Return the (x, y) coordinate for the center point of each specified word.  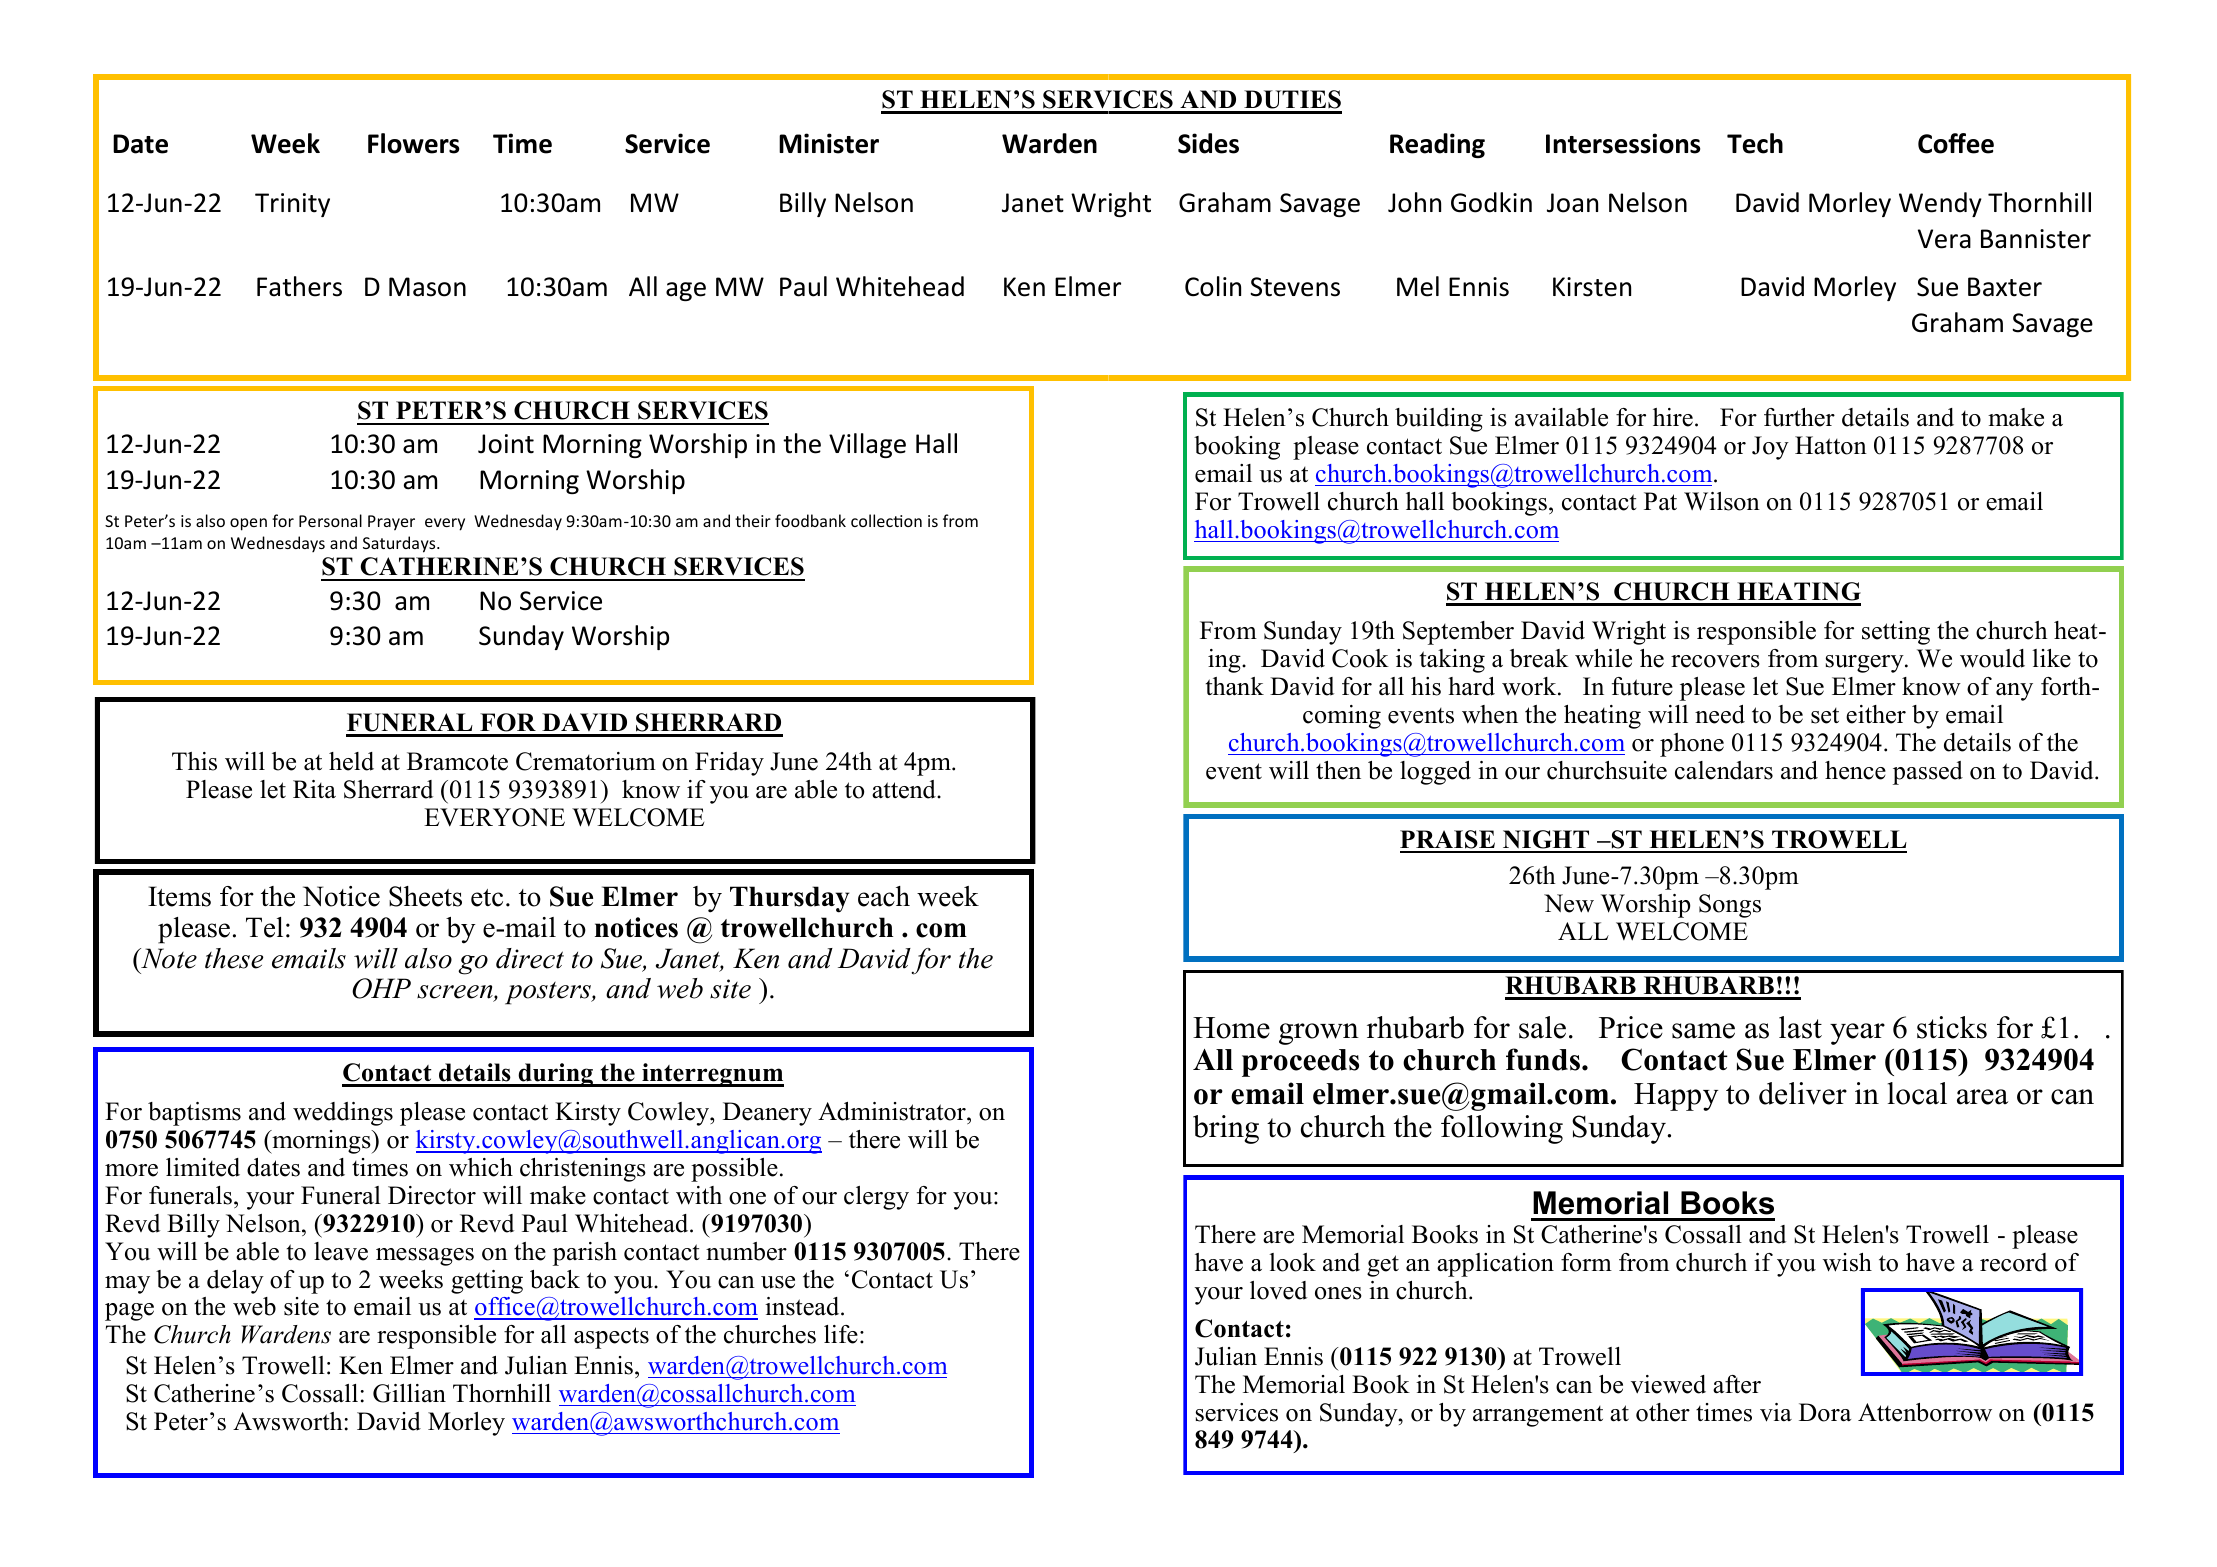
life (841, 1334)
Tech (1755, 143)
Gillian (409, 1393)
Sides (1208, 143)
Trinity (292, 205)
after (1737, 1384)
